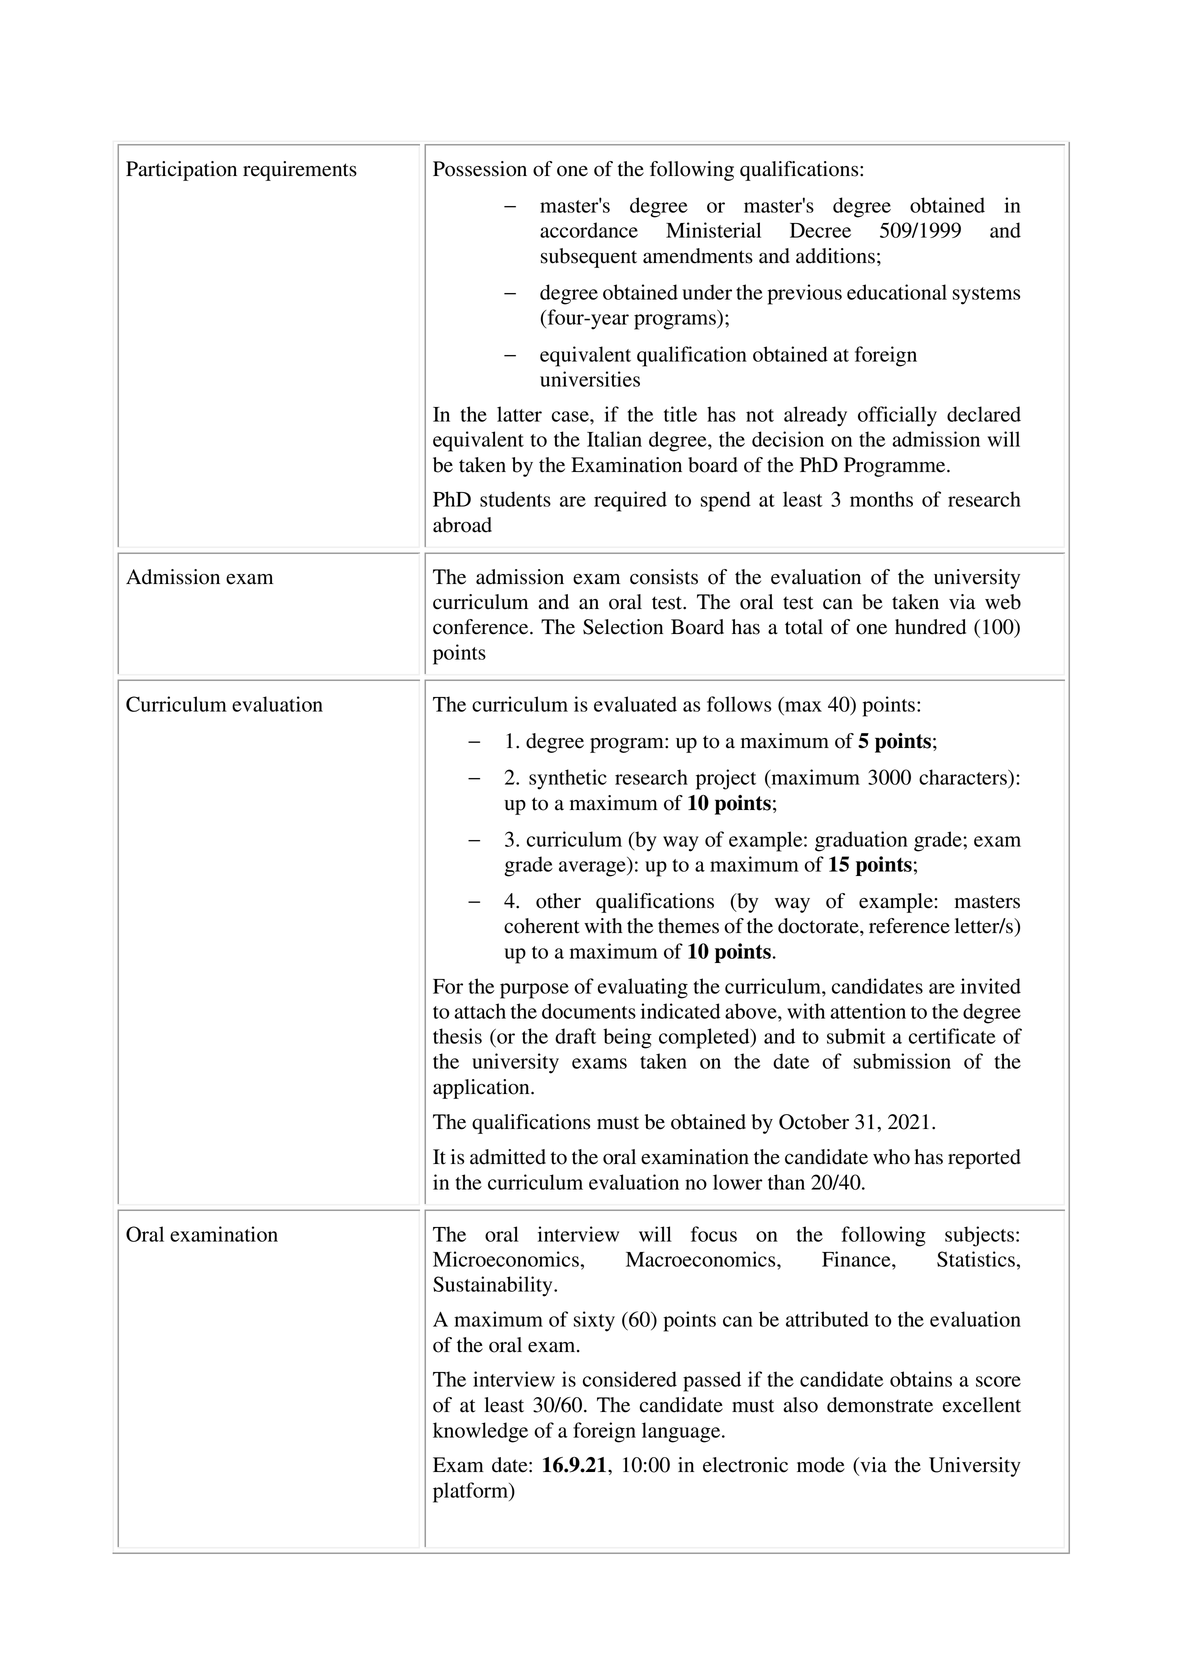  Describe the element at coordinates (880, 1405) in the screenshot. I see `demonstrate` at that location.
